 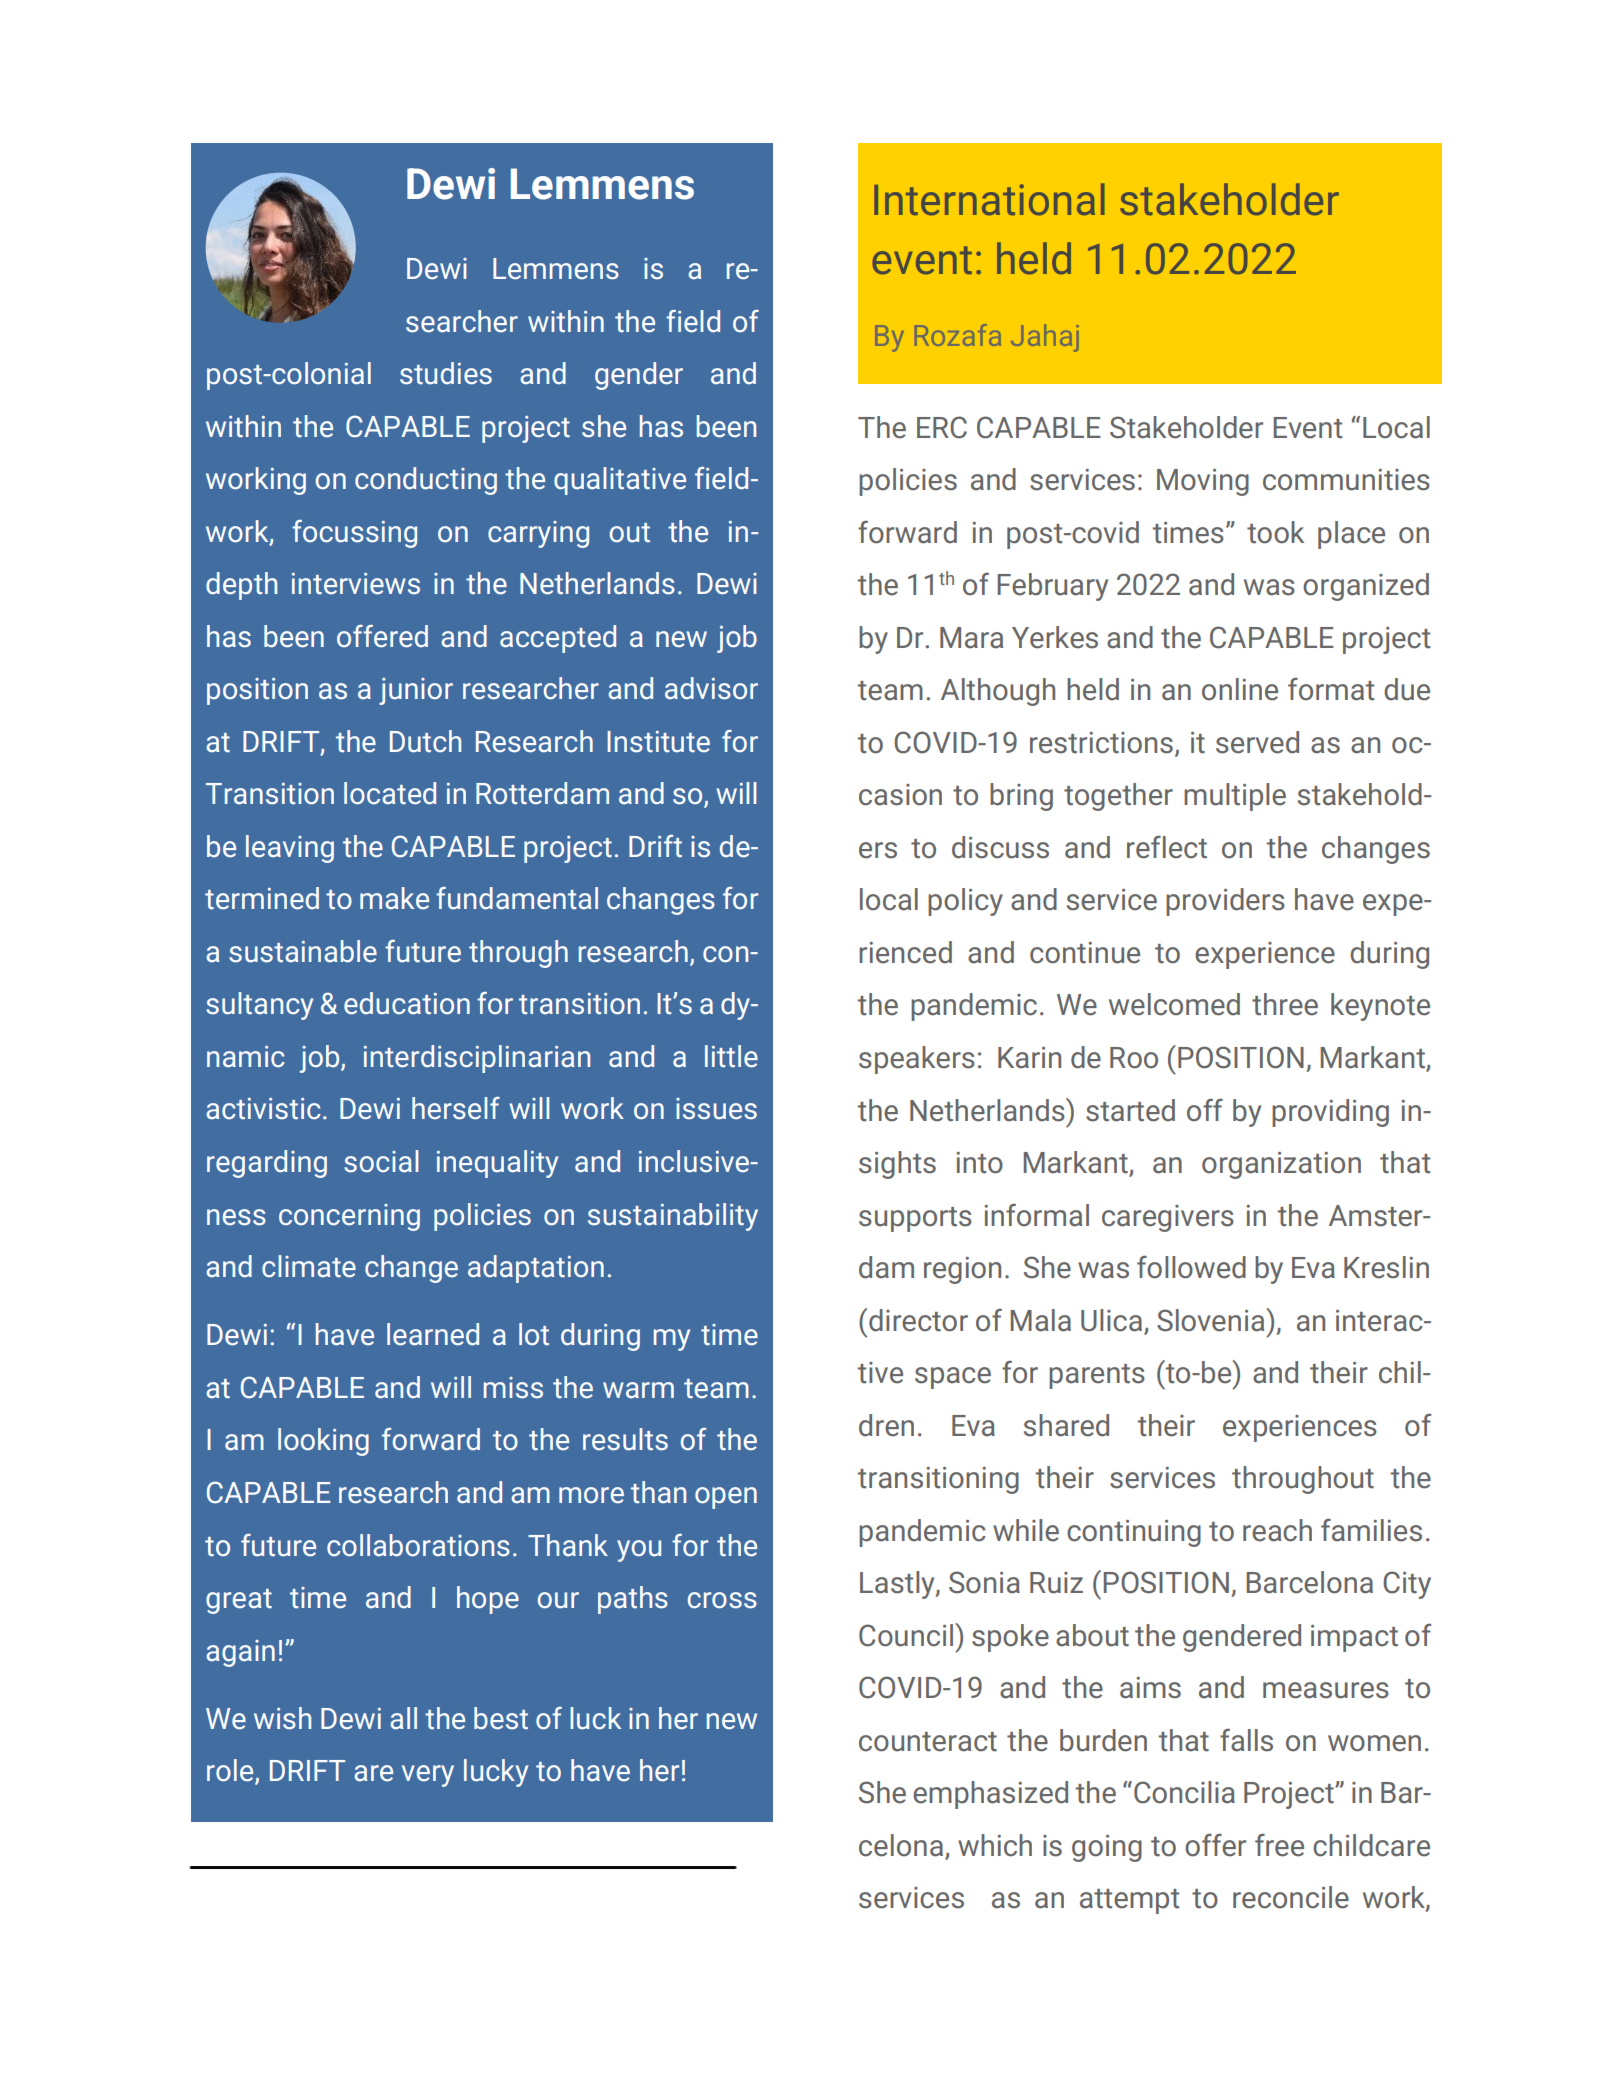 I want to click on three, so click(x=1285, y=1004).
